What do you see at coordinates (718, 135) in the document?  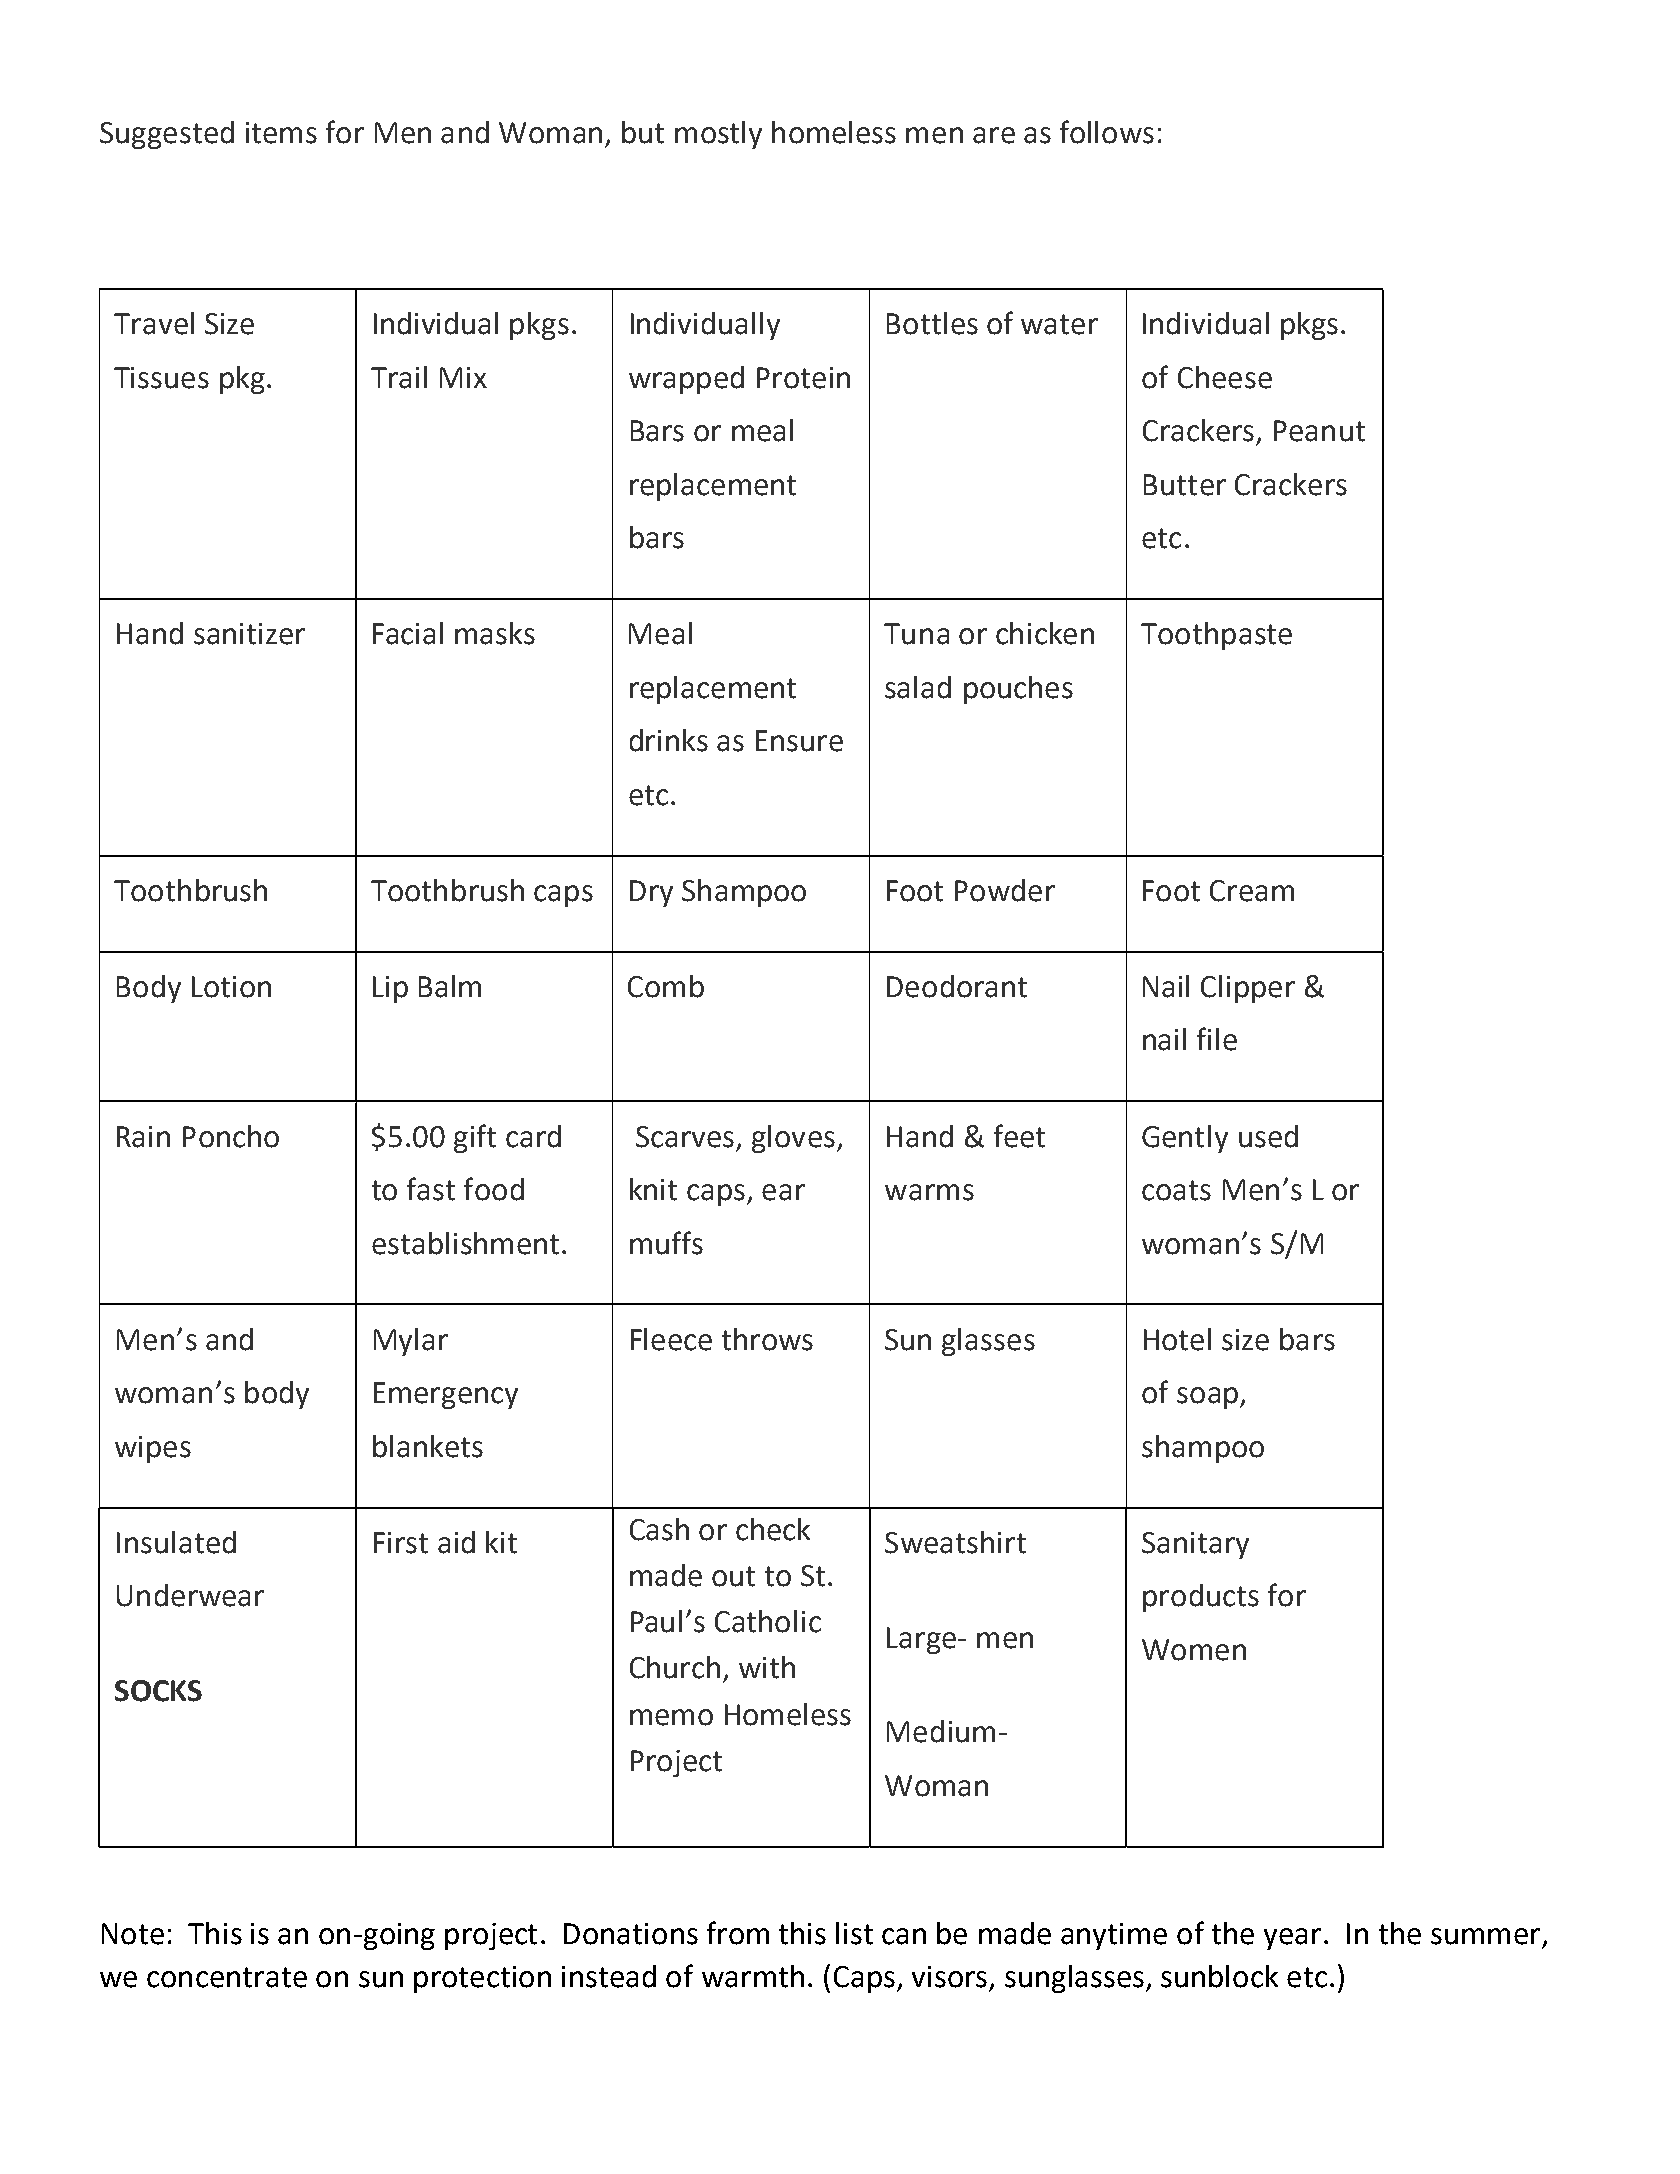 I see `mostly` at bounding box center [718, 135].
